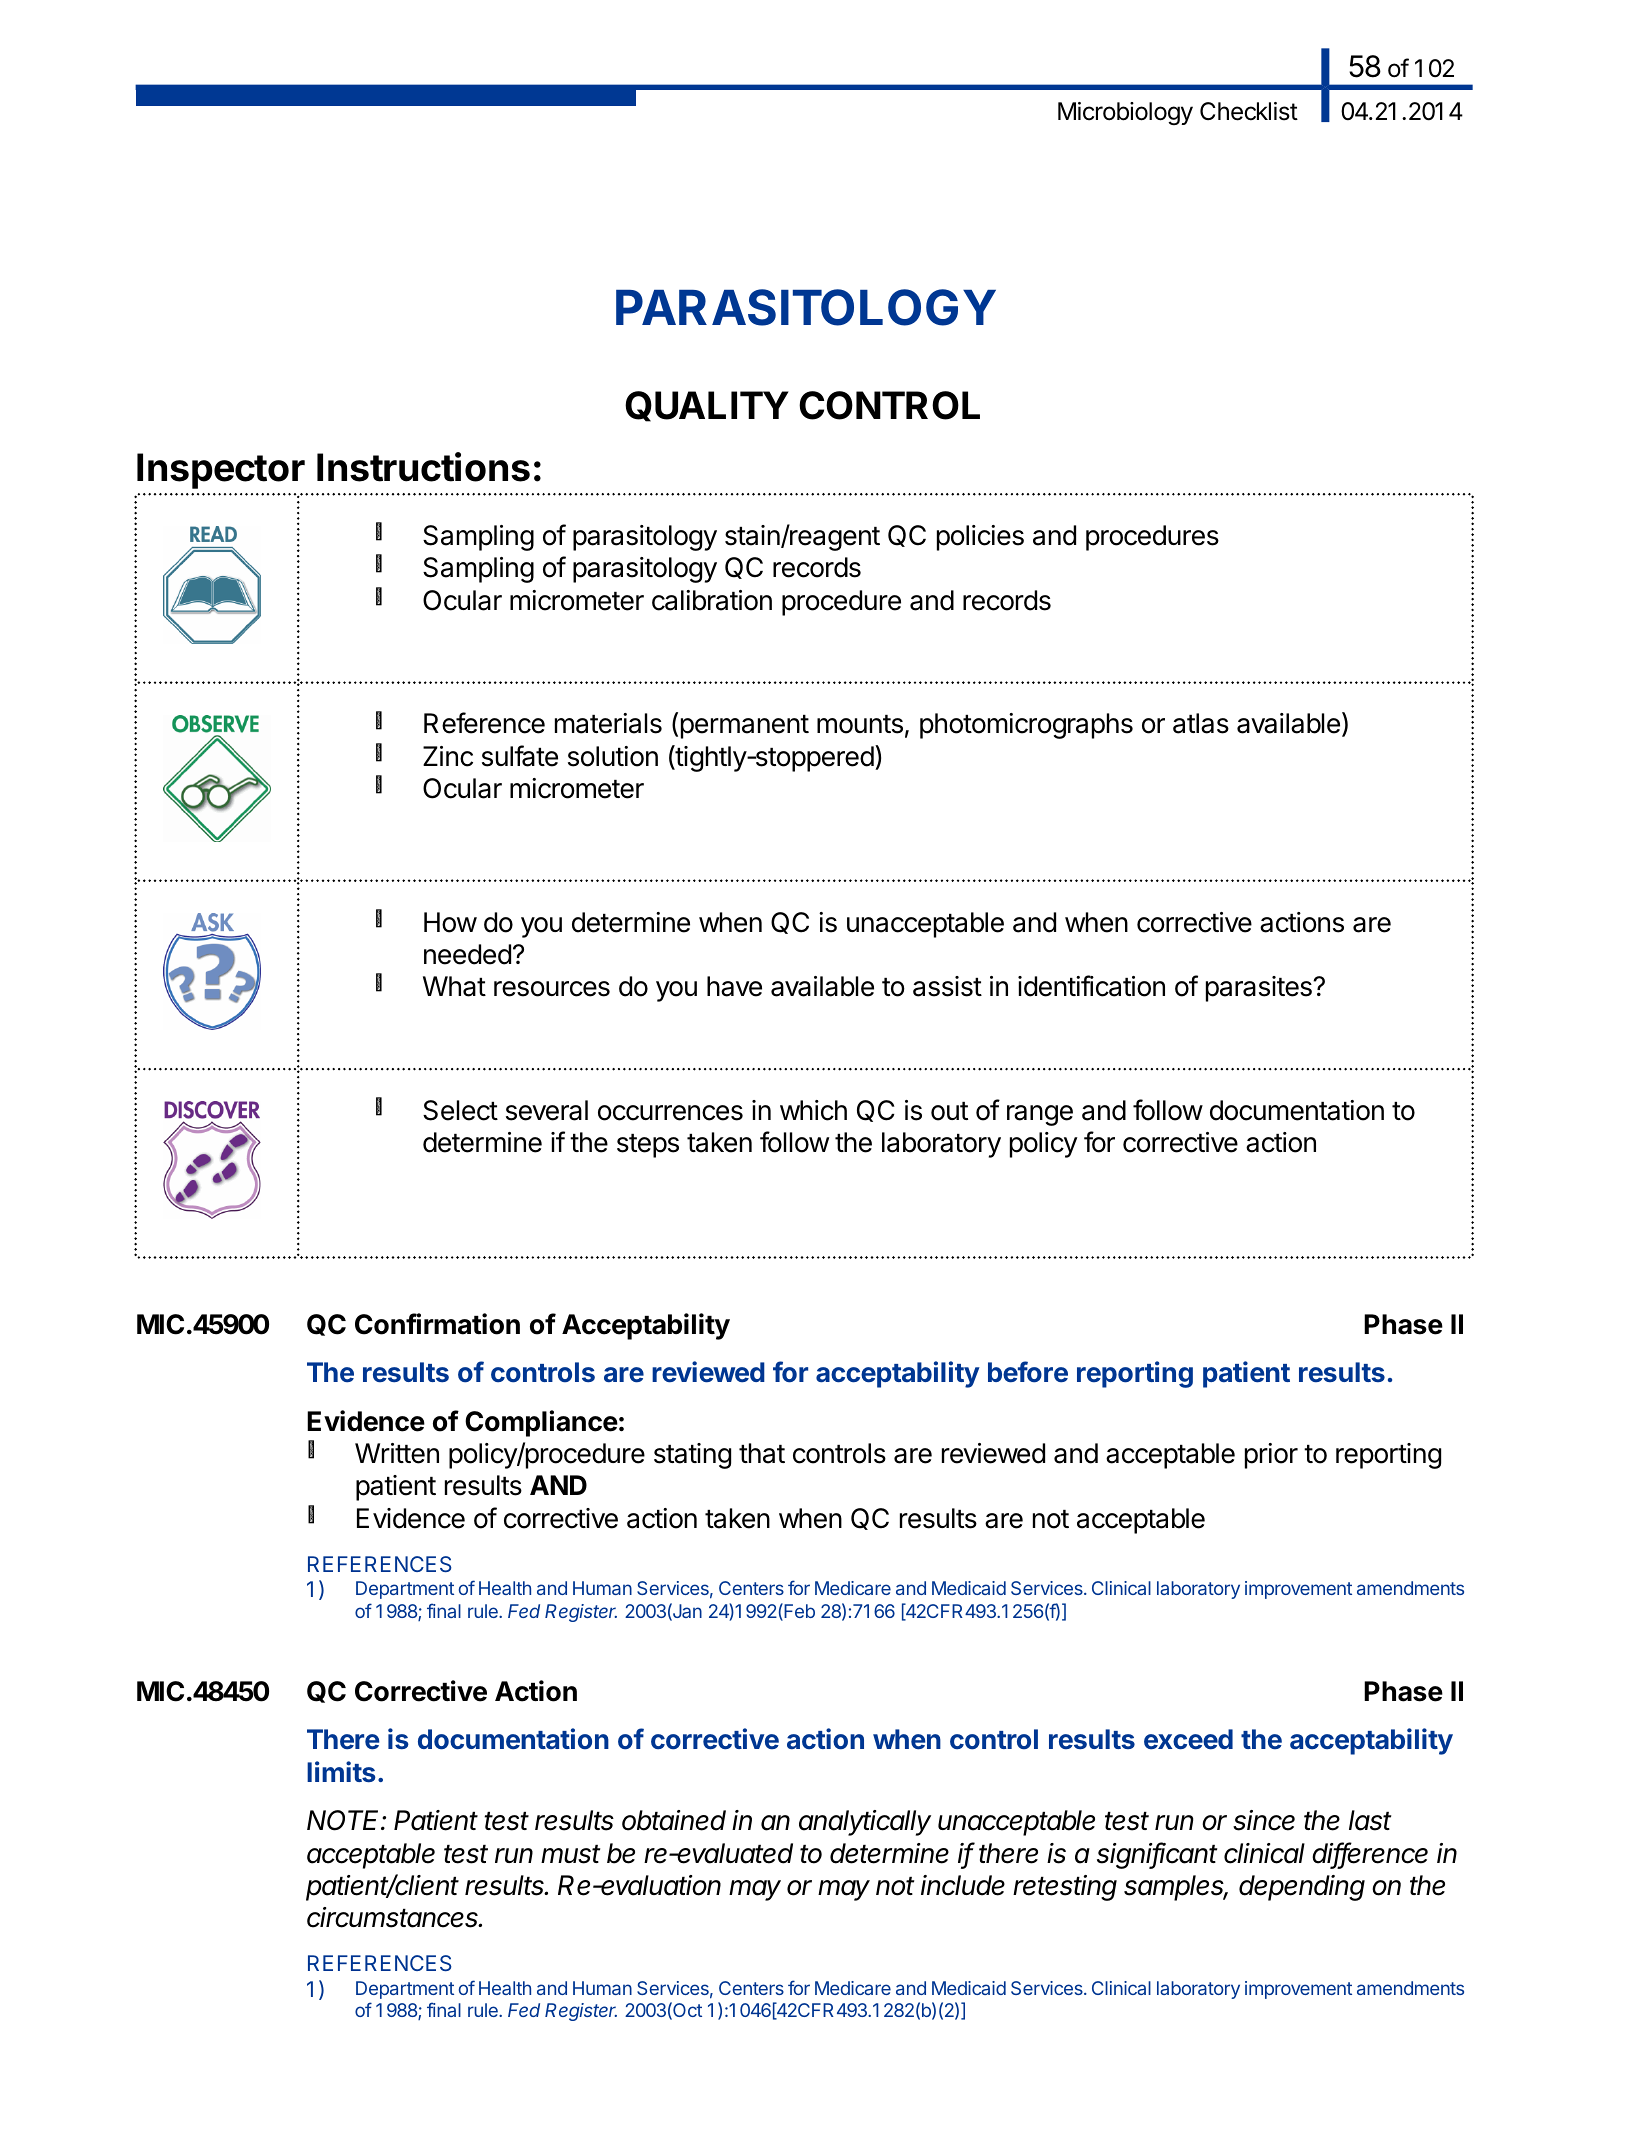 The image size is (1647, 2132). What do you see at coordinates (221, 471) in the image?
I see `Inspector` at bounding box center [221, 471].
